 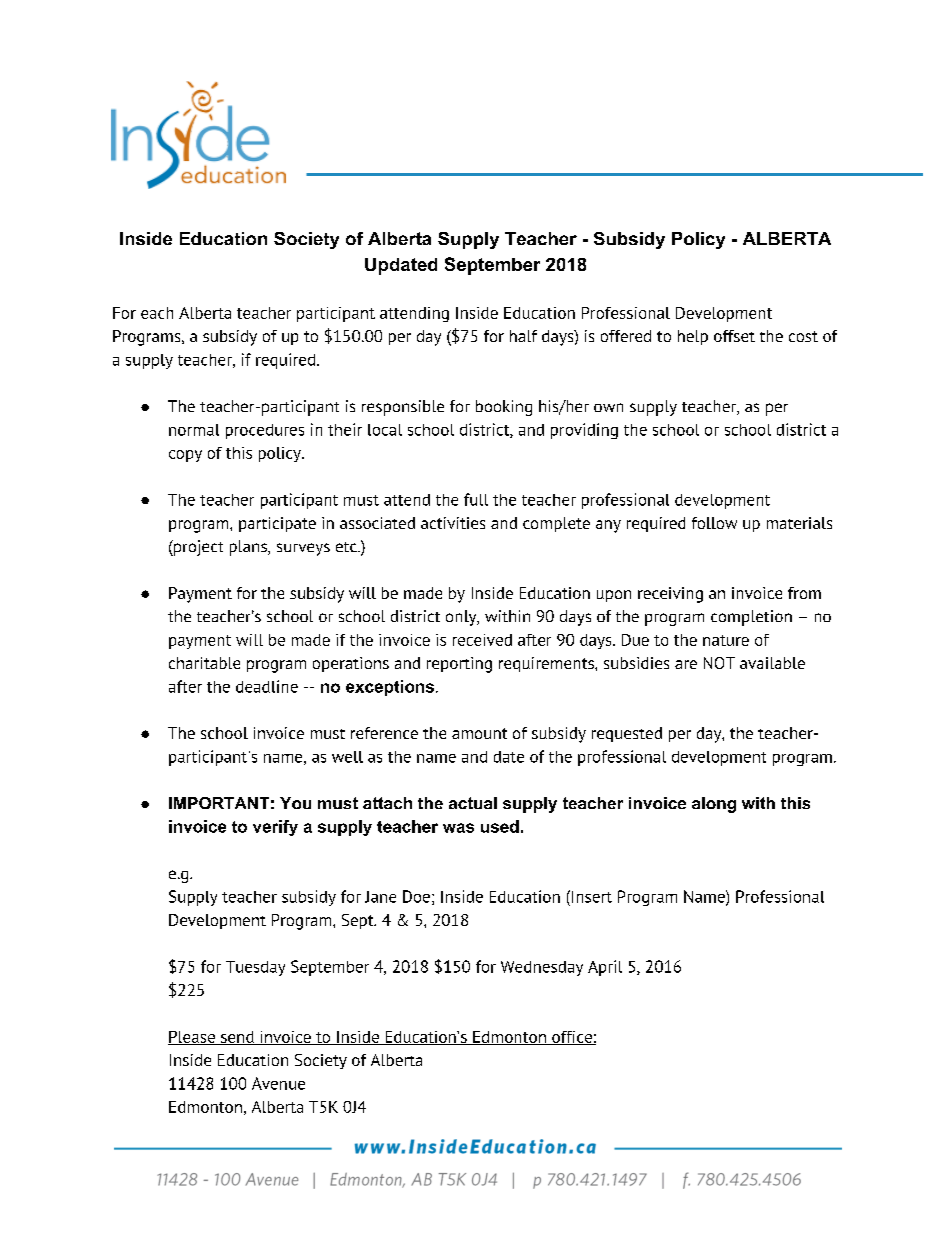 I want to click on offset, so click(x=734, y=336).
